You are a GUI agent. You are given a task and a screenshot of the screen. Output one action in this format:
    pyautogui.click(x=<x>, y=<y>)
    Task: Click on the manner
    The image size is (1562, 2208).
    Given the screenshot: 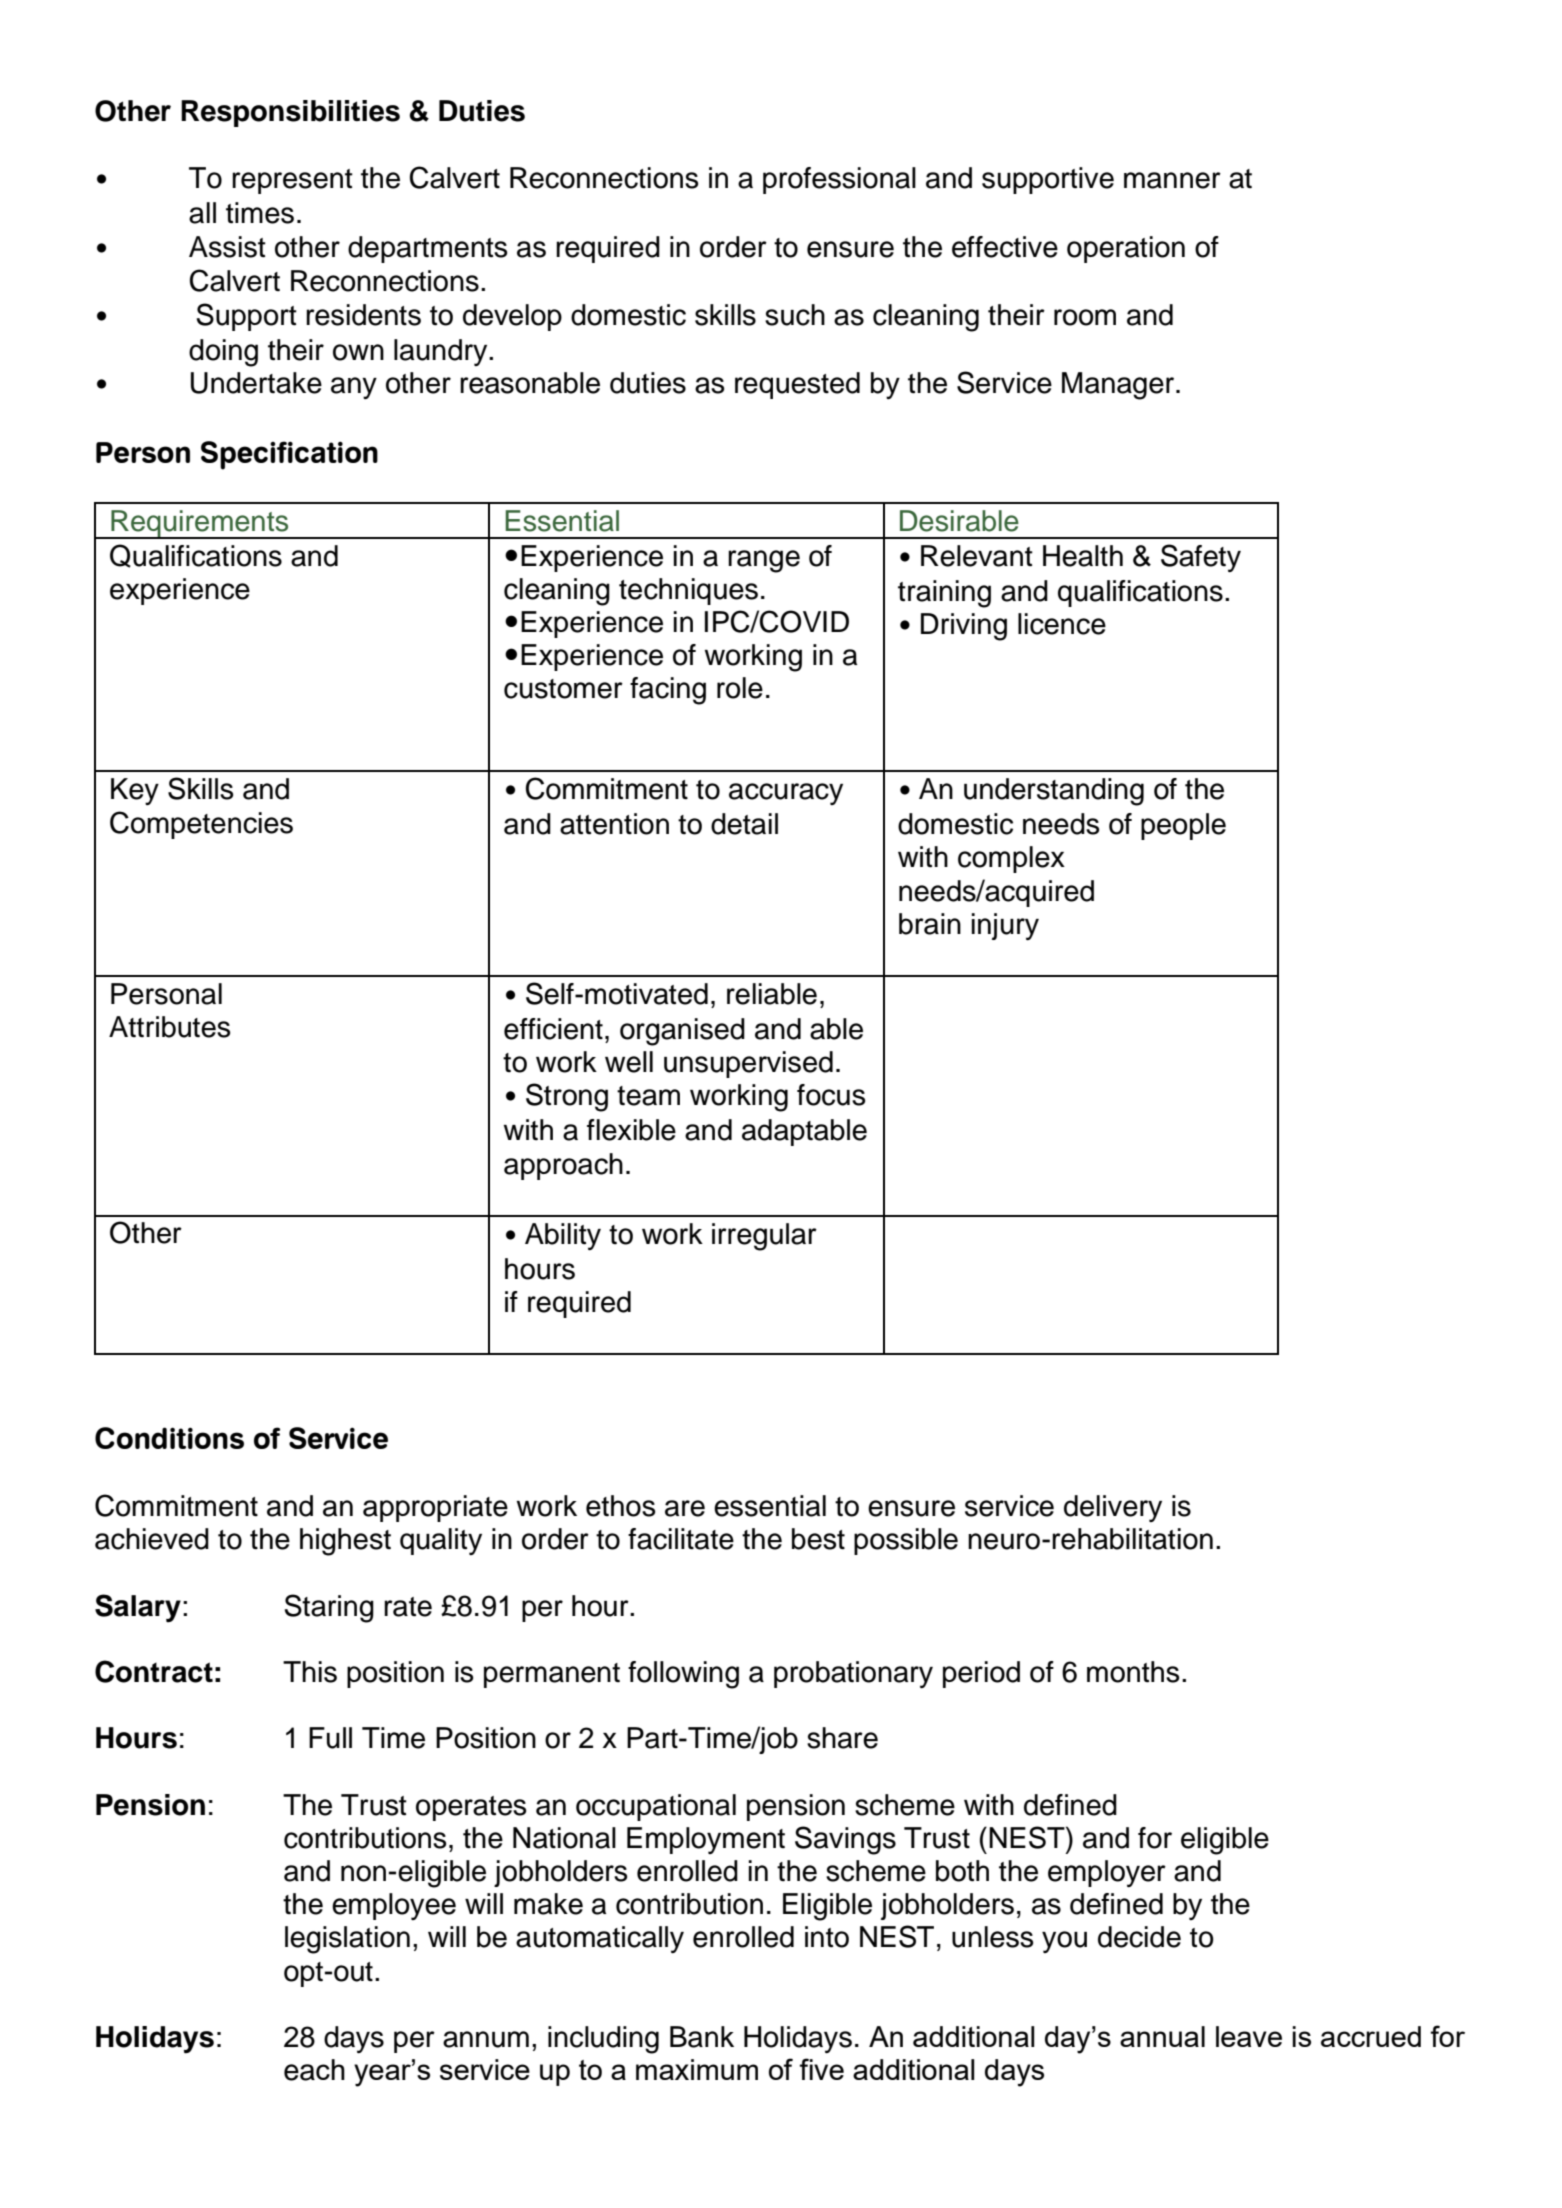 What is the action you would take?
    pyautogui.click(x=1172, y=180)
